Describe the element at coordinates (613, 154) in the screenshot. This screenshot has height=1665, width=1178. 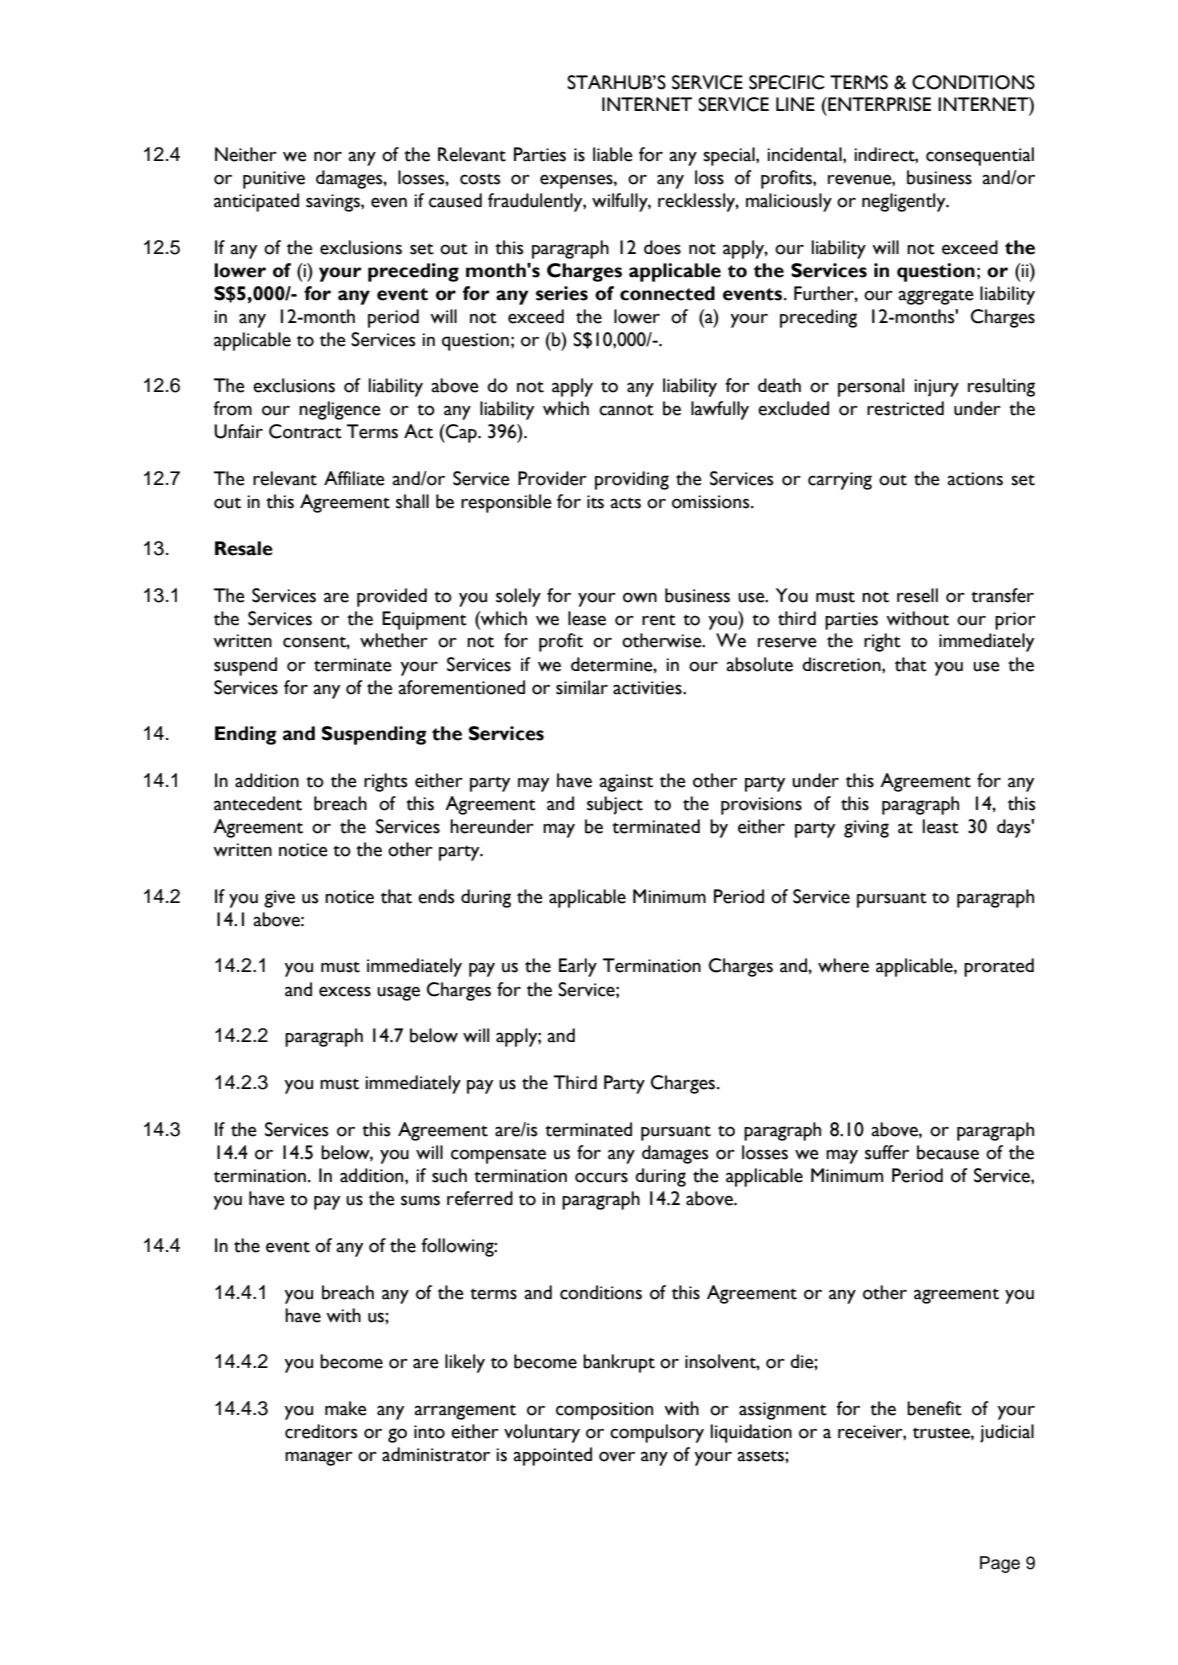
I see `liable` at that location.
